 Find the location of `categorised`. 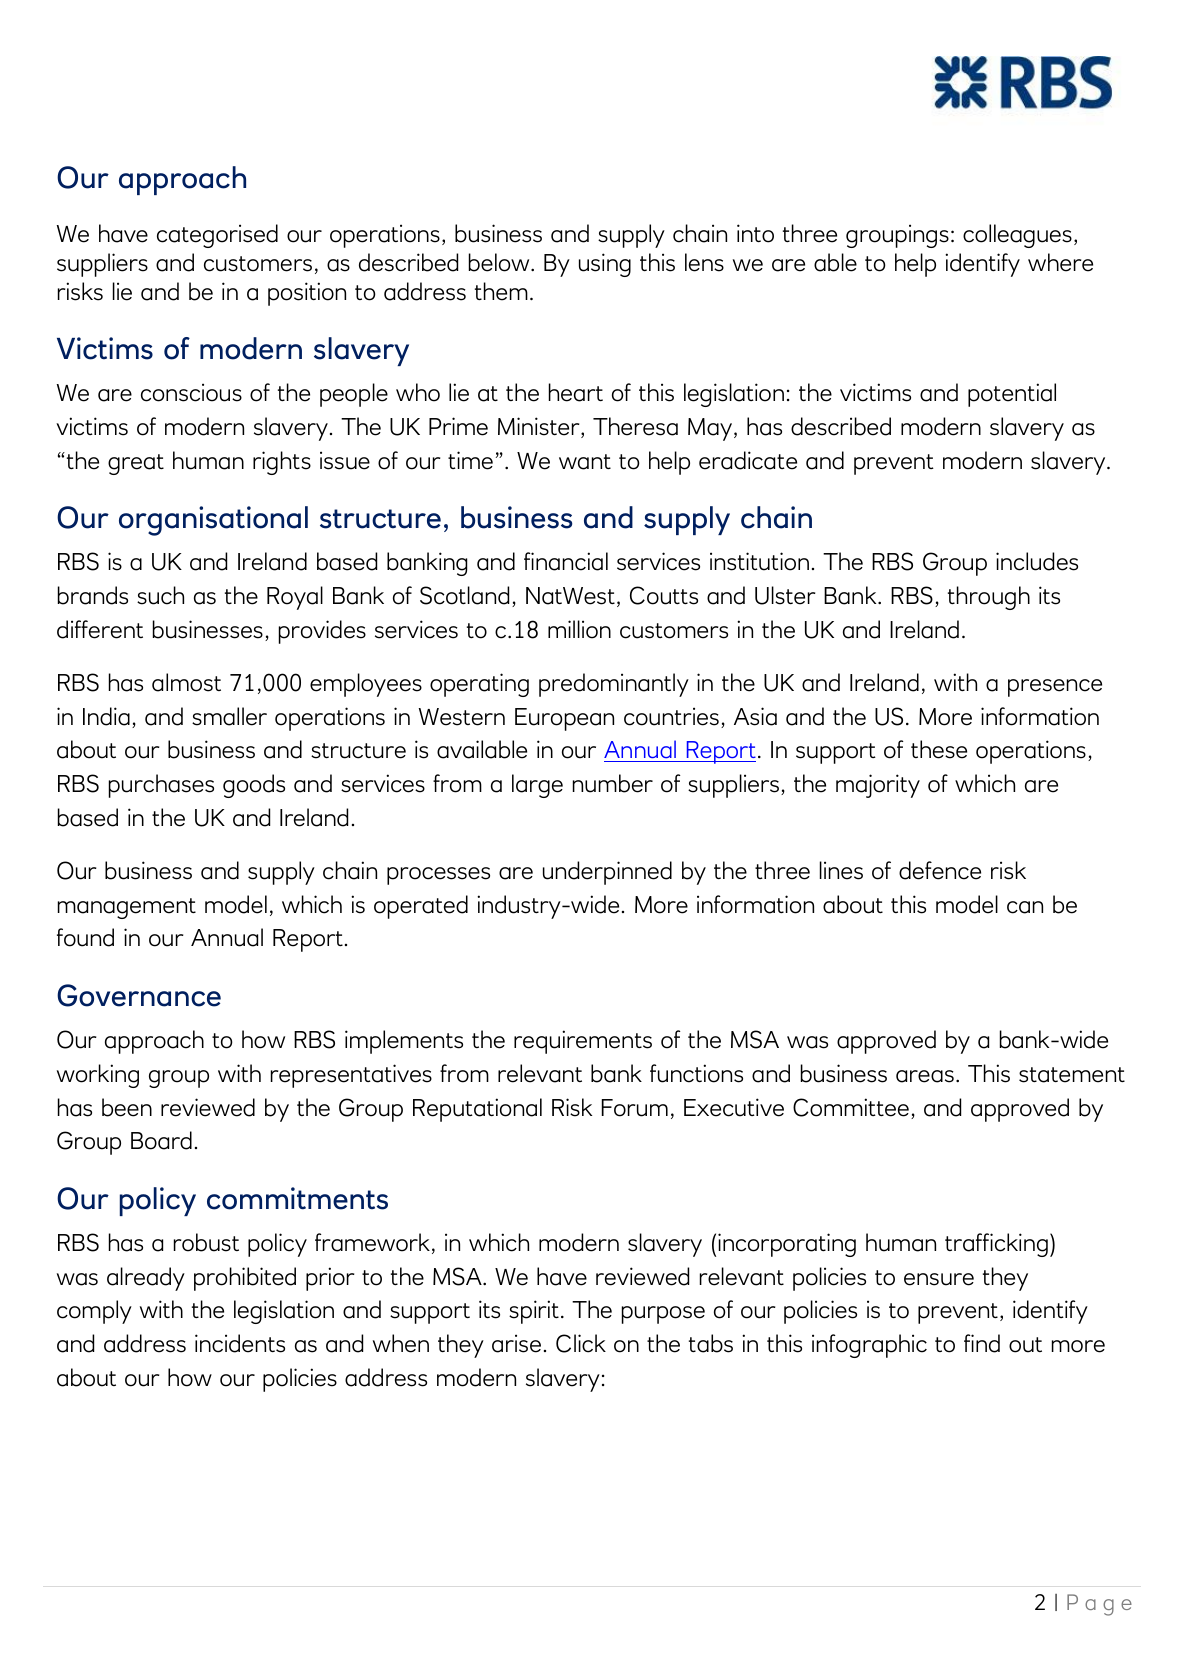

categorised is located at coordinates (217, 236).
